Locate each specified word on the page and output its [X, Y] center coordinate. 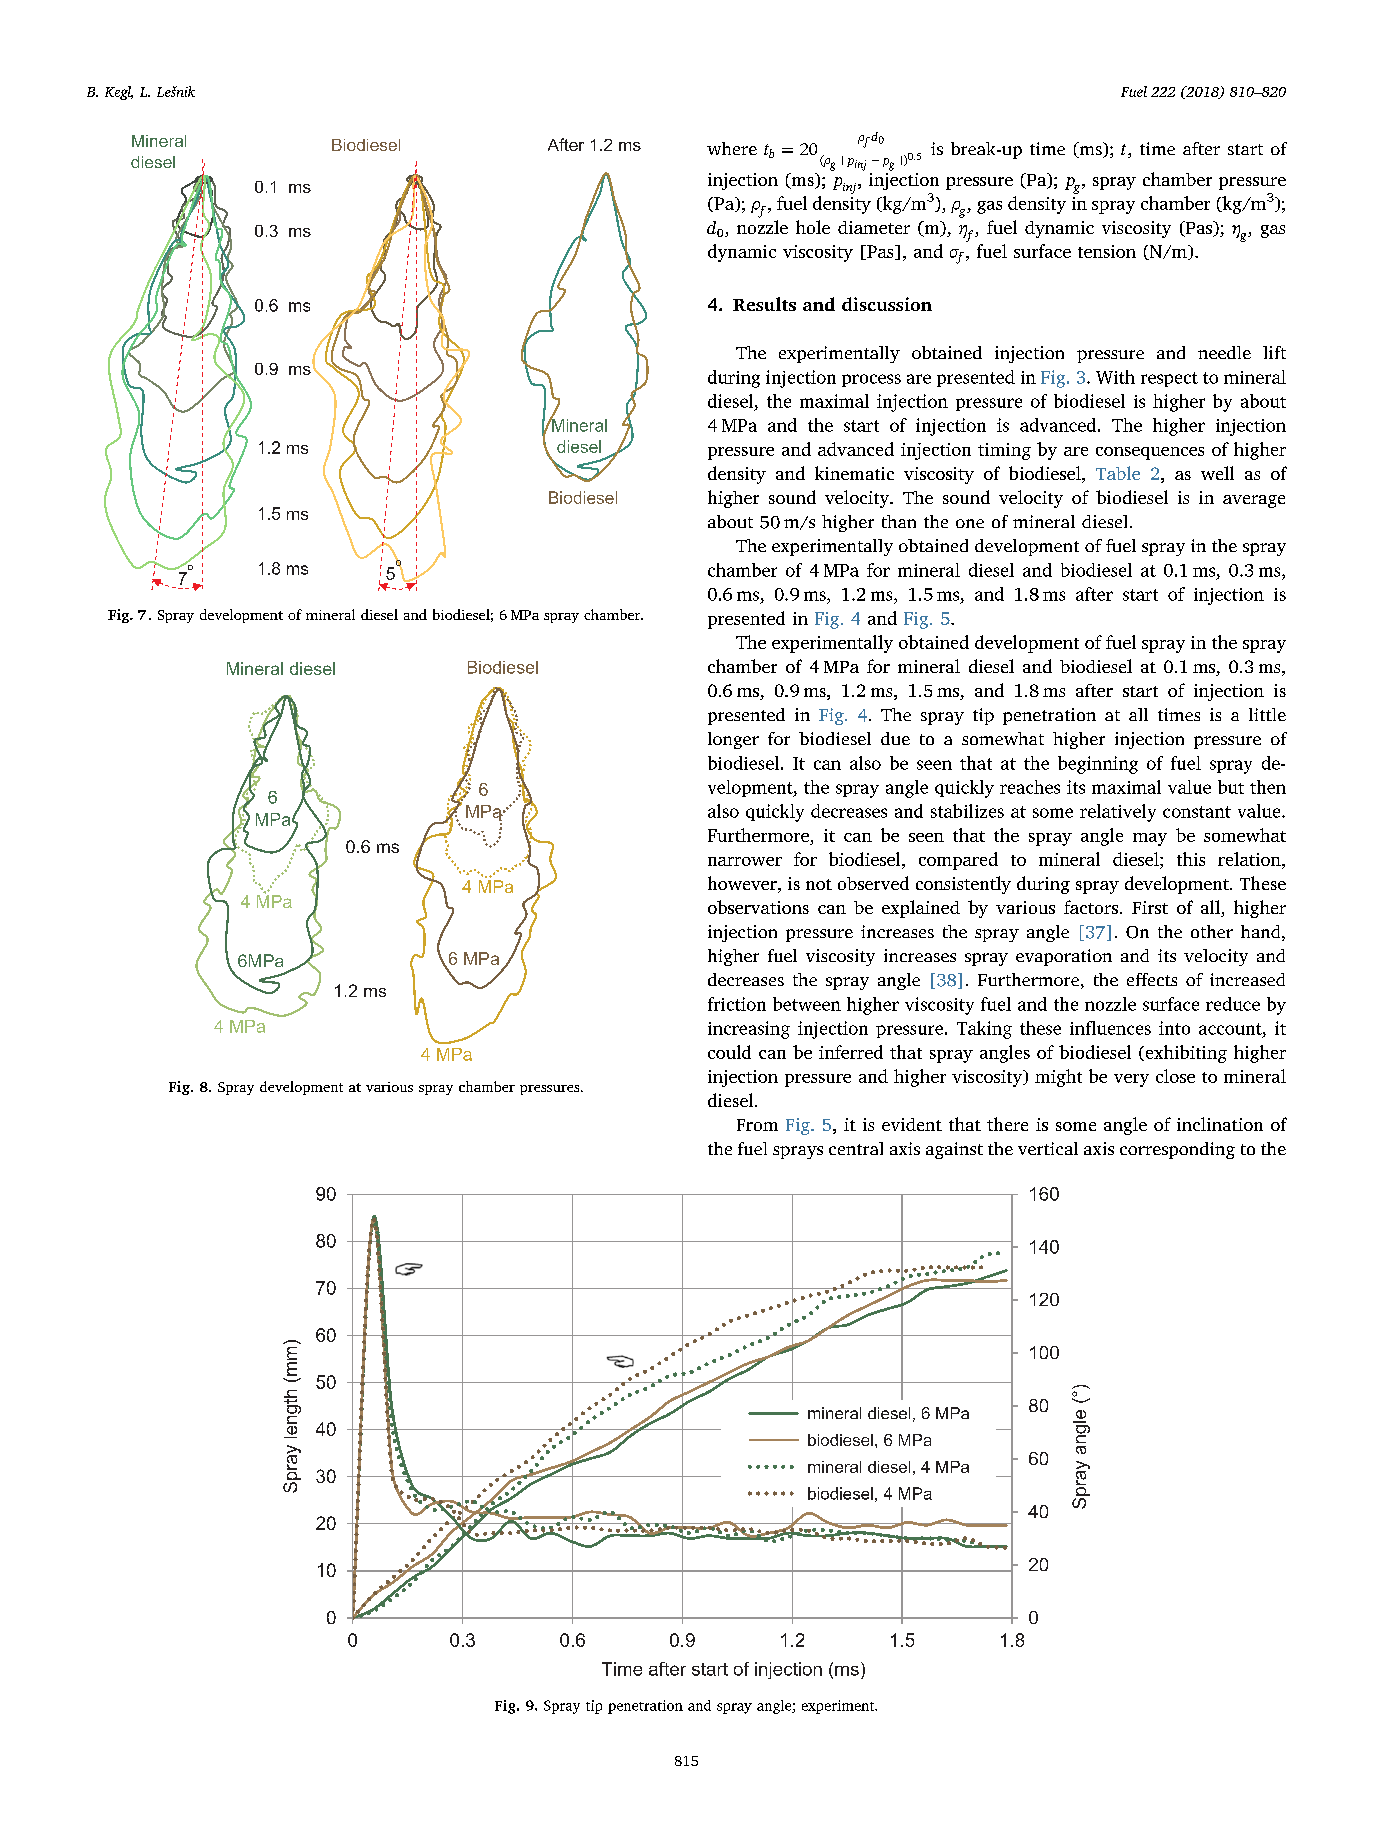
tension [1107, 251]
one [970, 523]
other [1212, 931]
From [757, 1125]
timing [1004, 451]
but [1231, 787]
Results [764, 304]
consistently [963, 885]
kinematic [854, 473]
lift [1274, 352]
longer [733, 740]
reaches [1030, 787]
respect [1169, 379]
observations [758, 907]
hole [813, 227]
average [1254, 501]
